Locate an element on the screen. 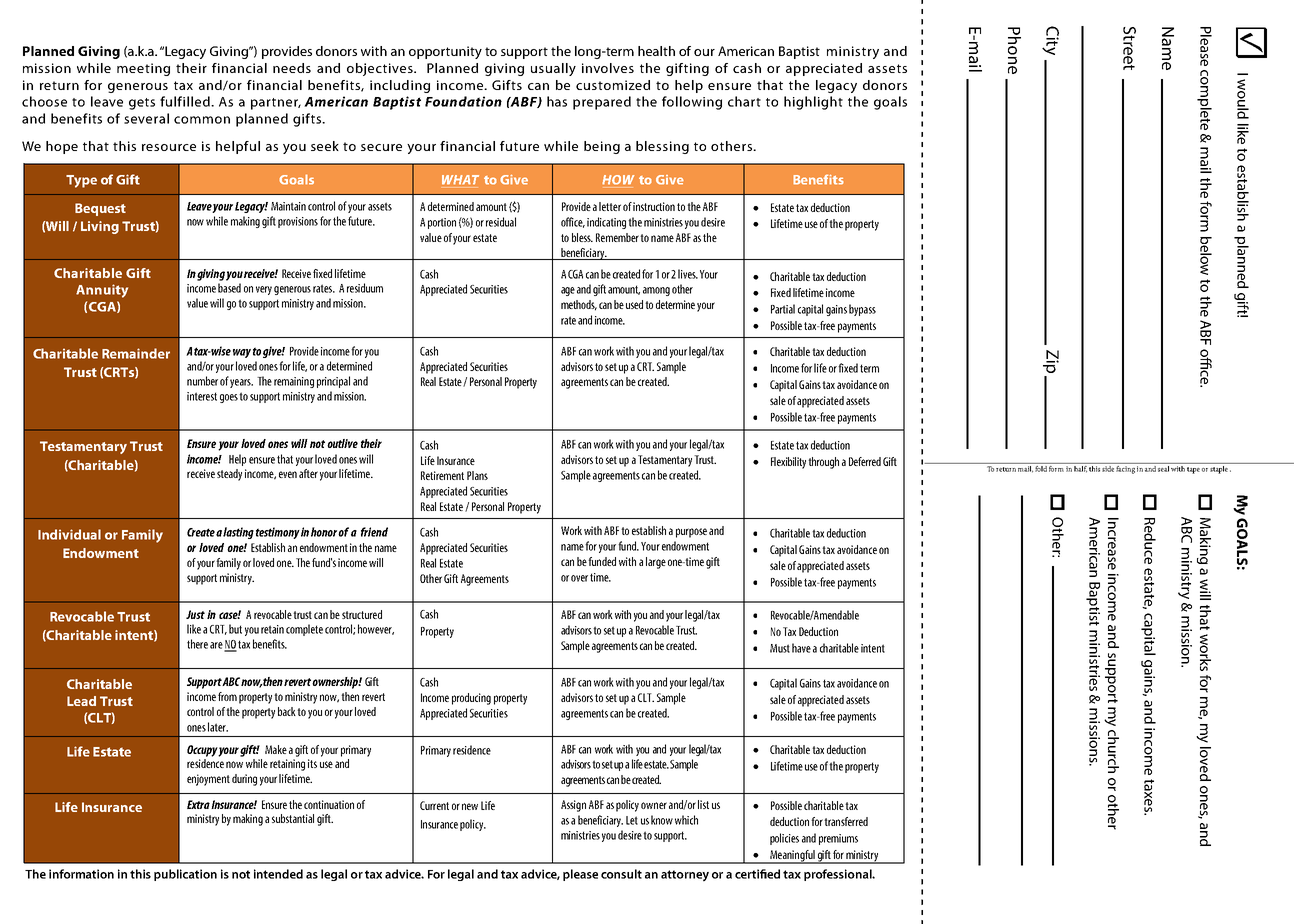 Image resolution: width=1294 pixels, height=924 pixels. bypass is located at coordinates (862, 310).
